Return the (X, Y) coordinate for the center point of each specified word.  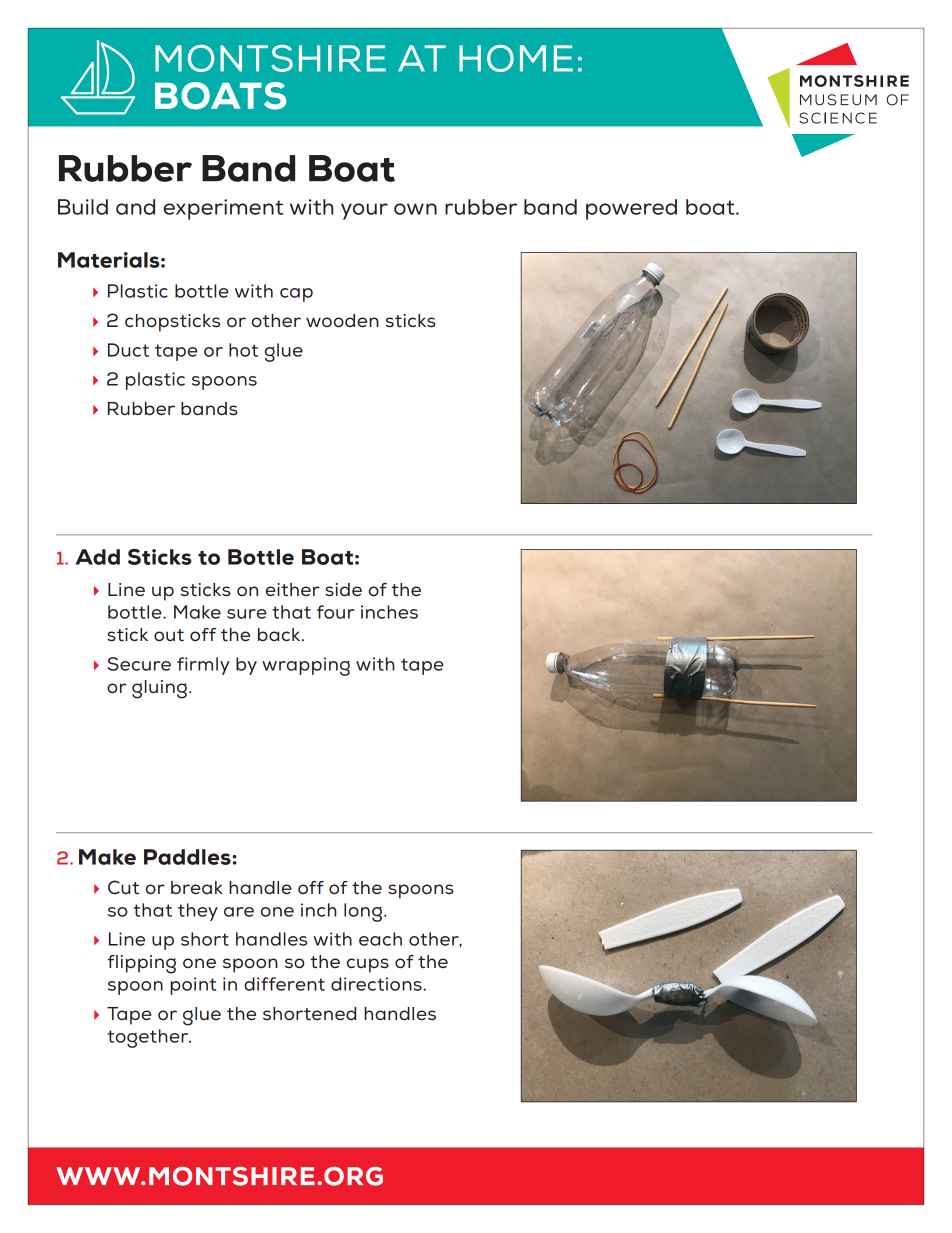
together (149, 1038)
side (343, 590)
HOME (516, 58)
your (364, 211)
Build (83, 207)
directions (377, 984)
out (169, 635)
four (336, 612)
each (380, 939)
